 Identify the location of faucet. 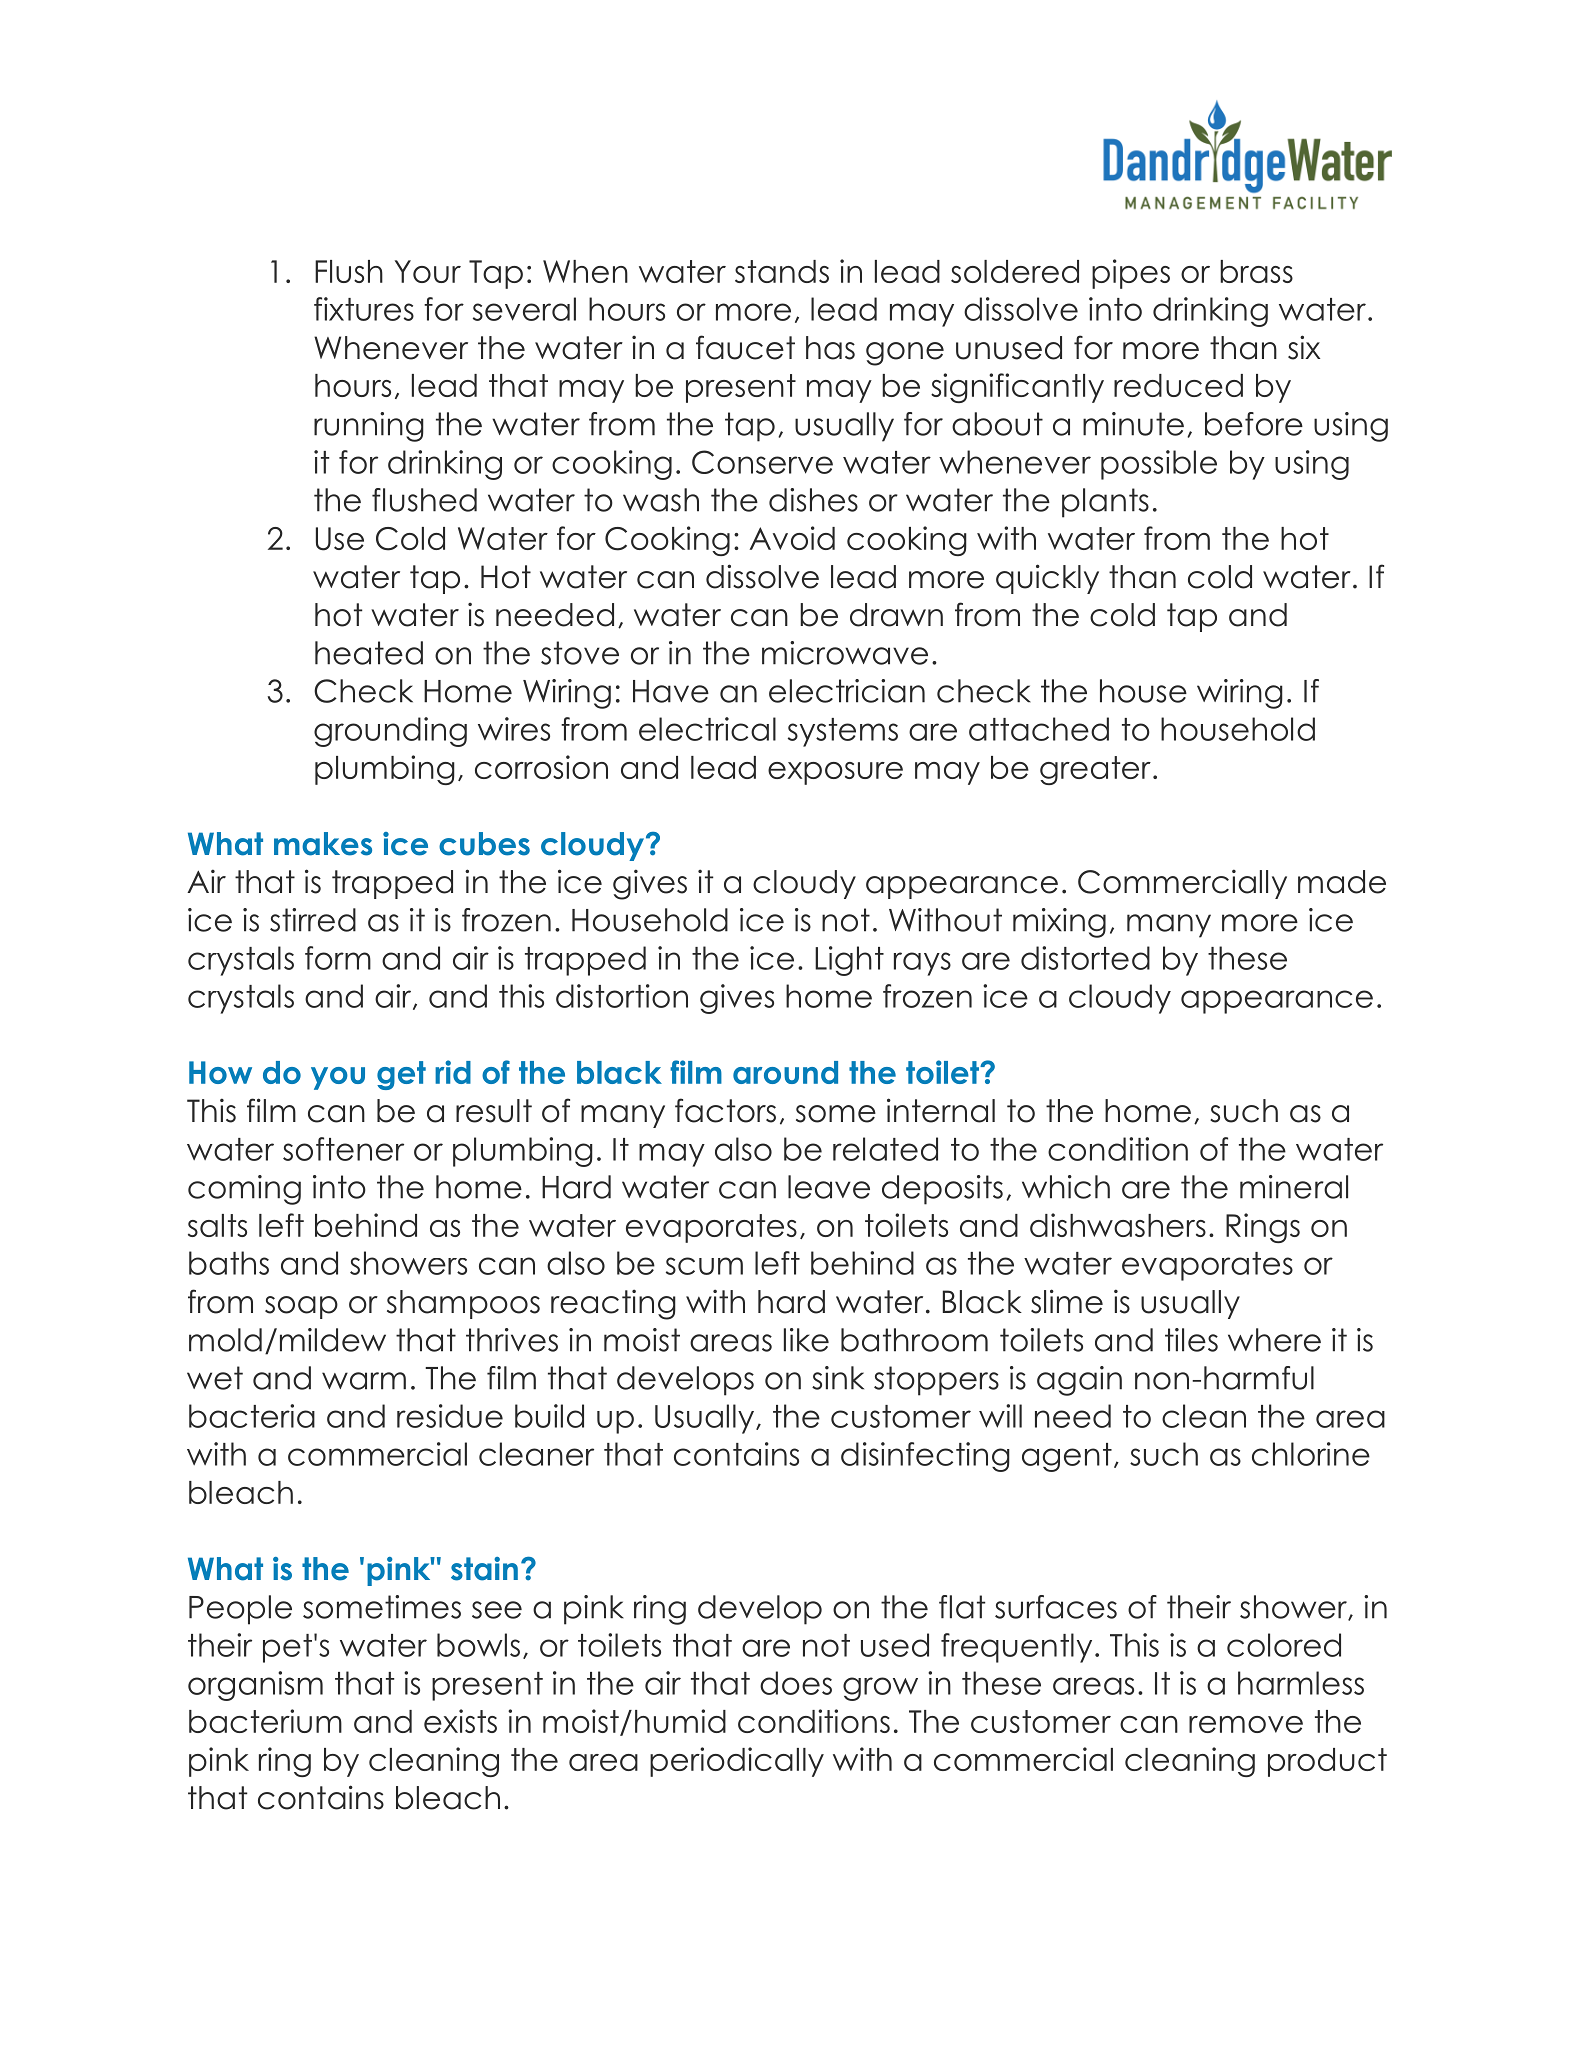
(745, 347).
